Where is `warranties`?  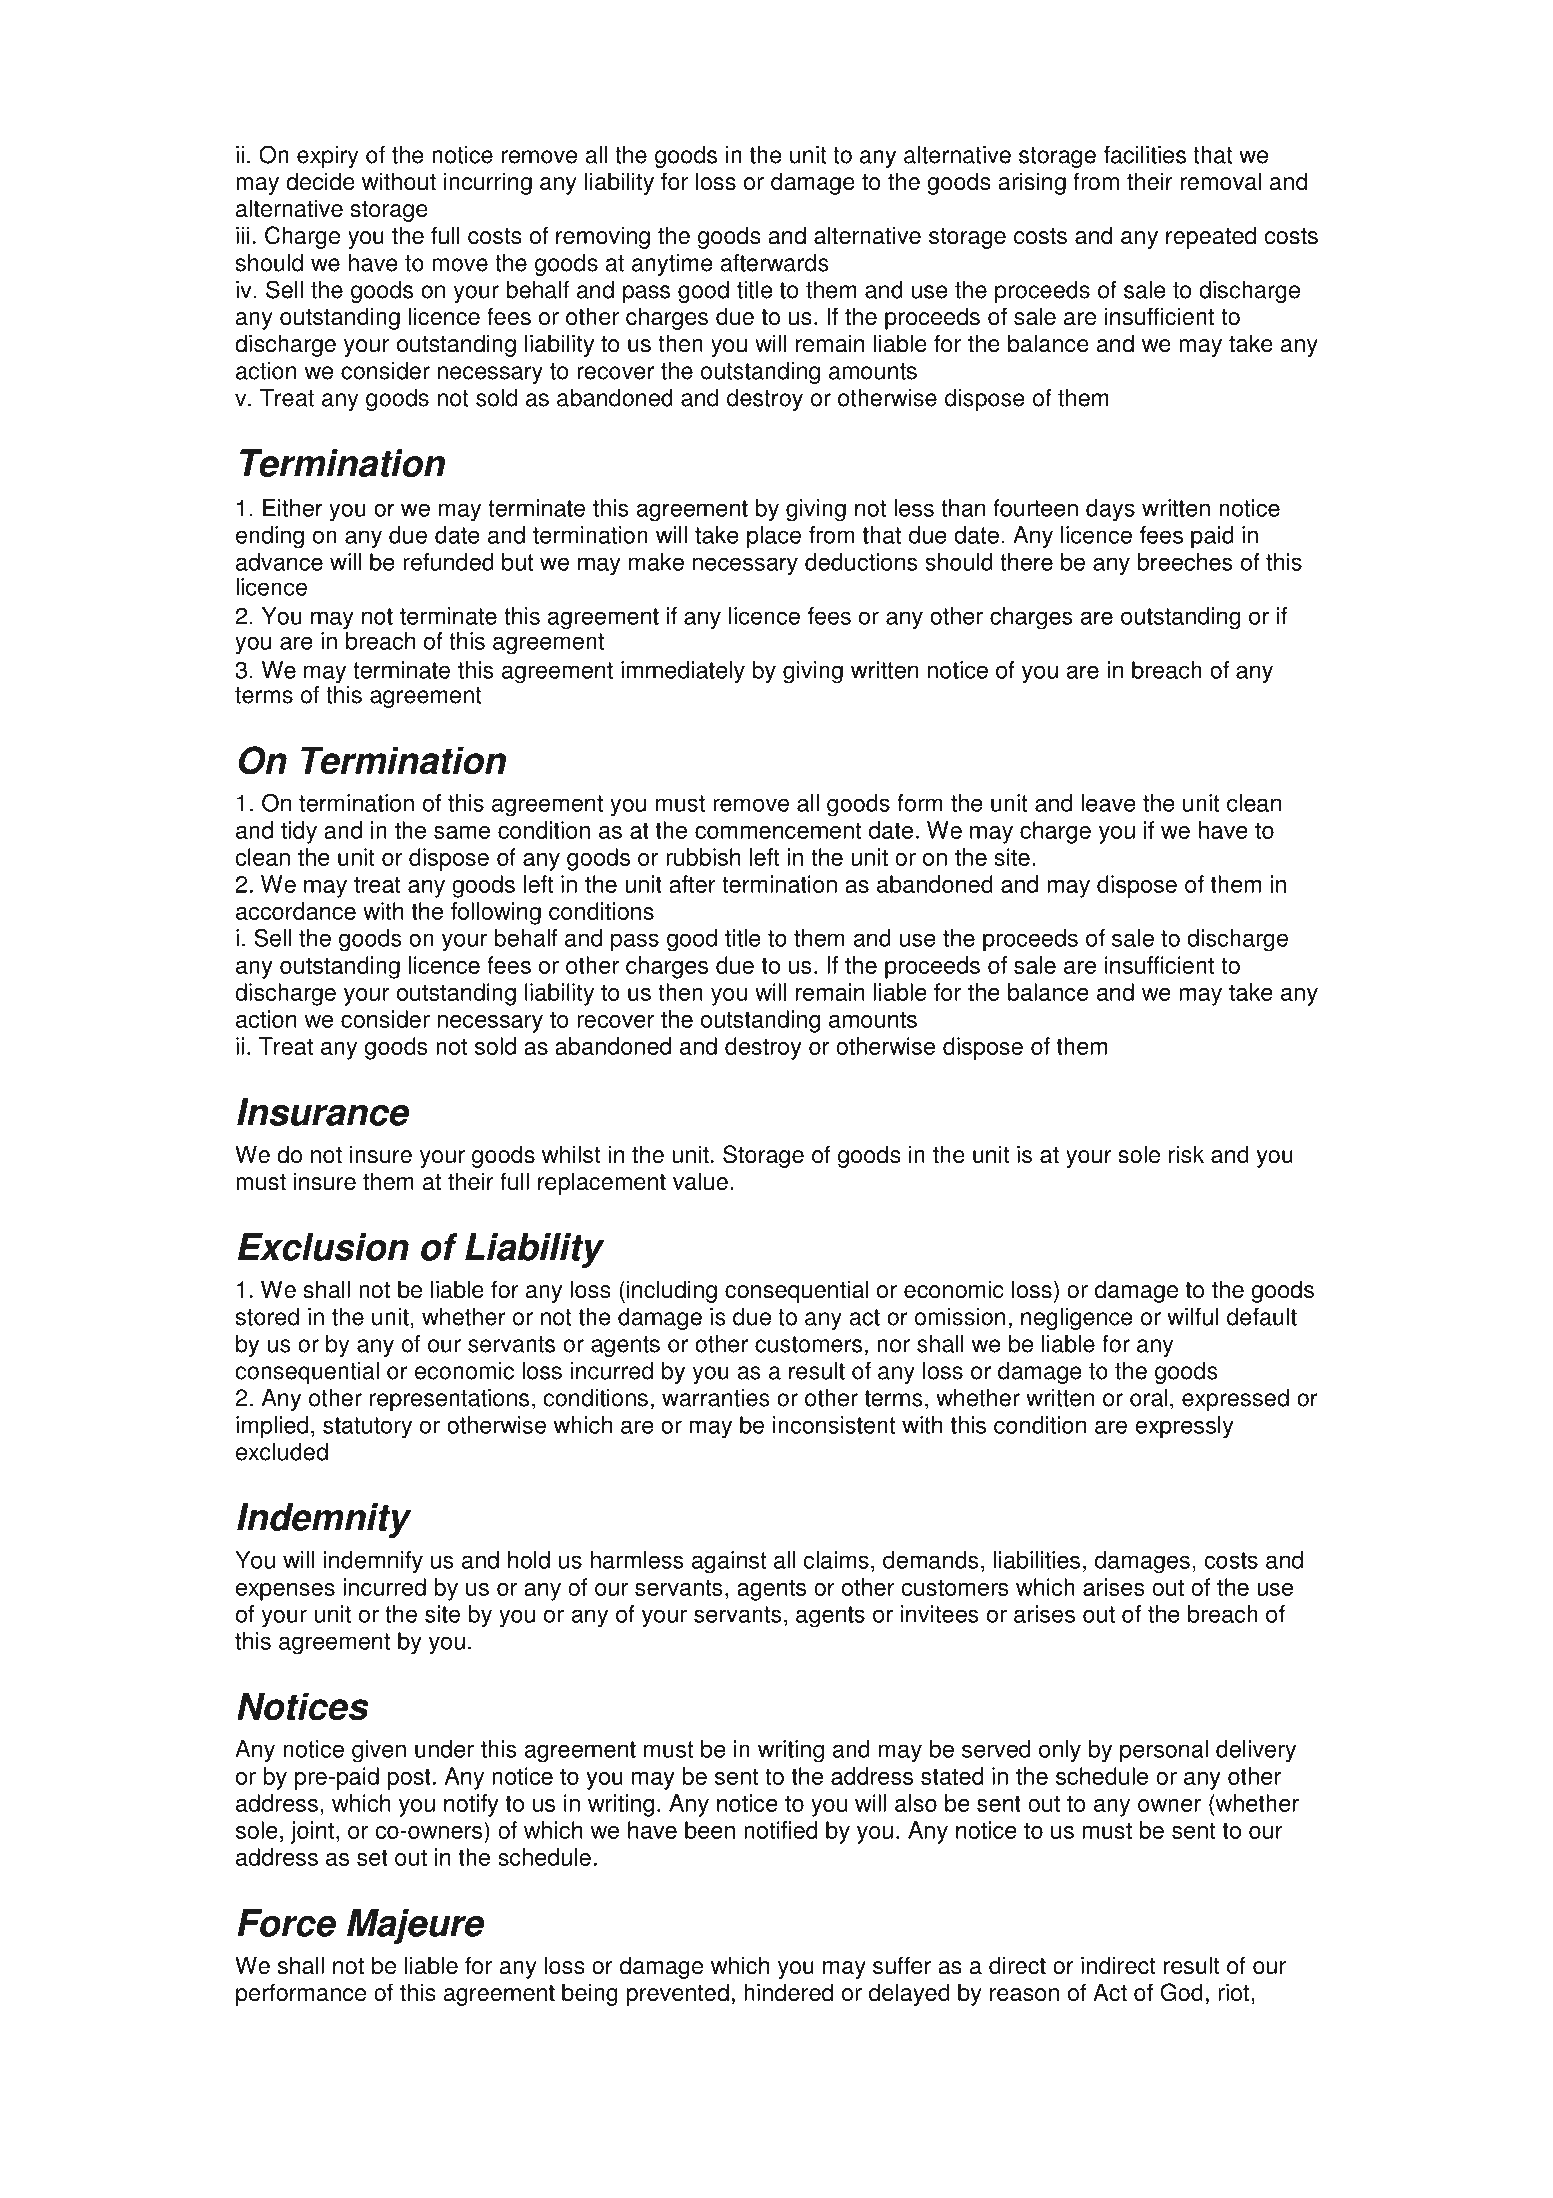
warranties is located at coordinates (716, 1398).
